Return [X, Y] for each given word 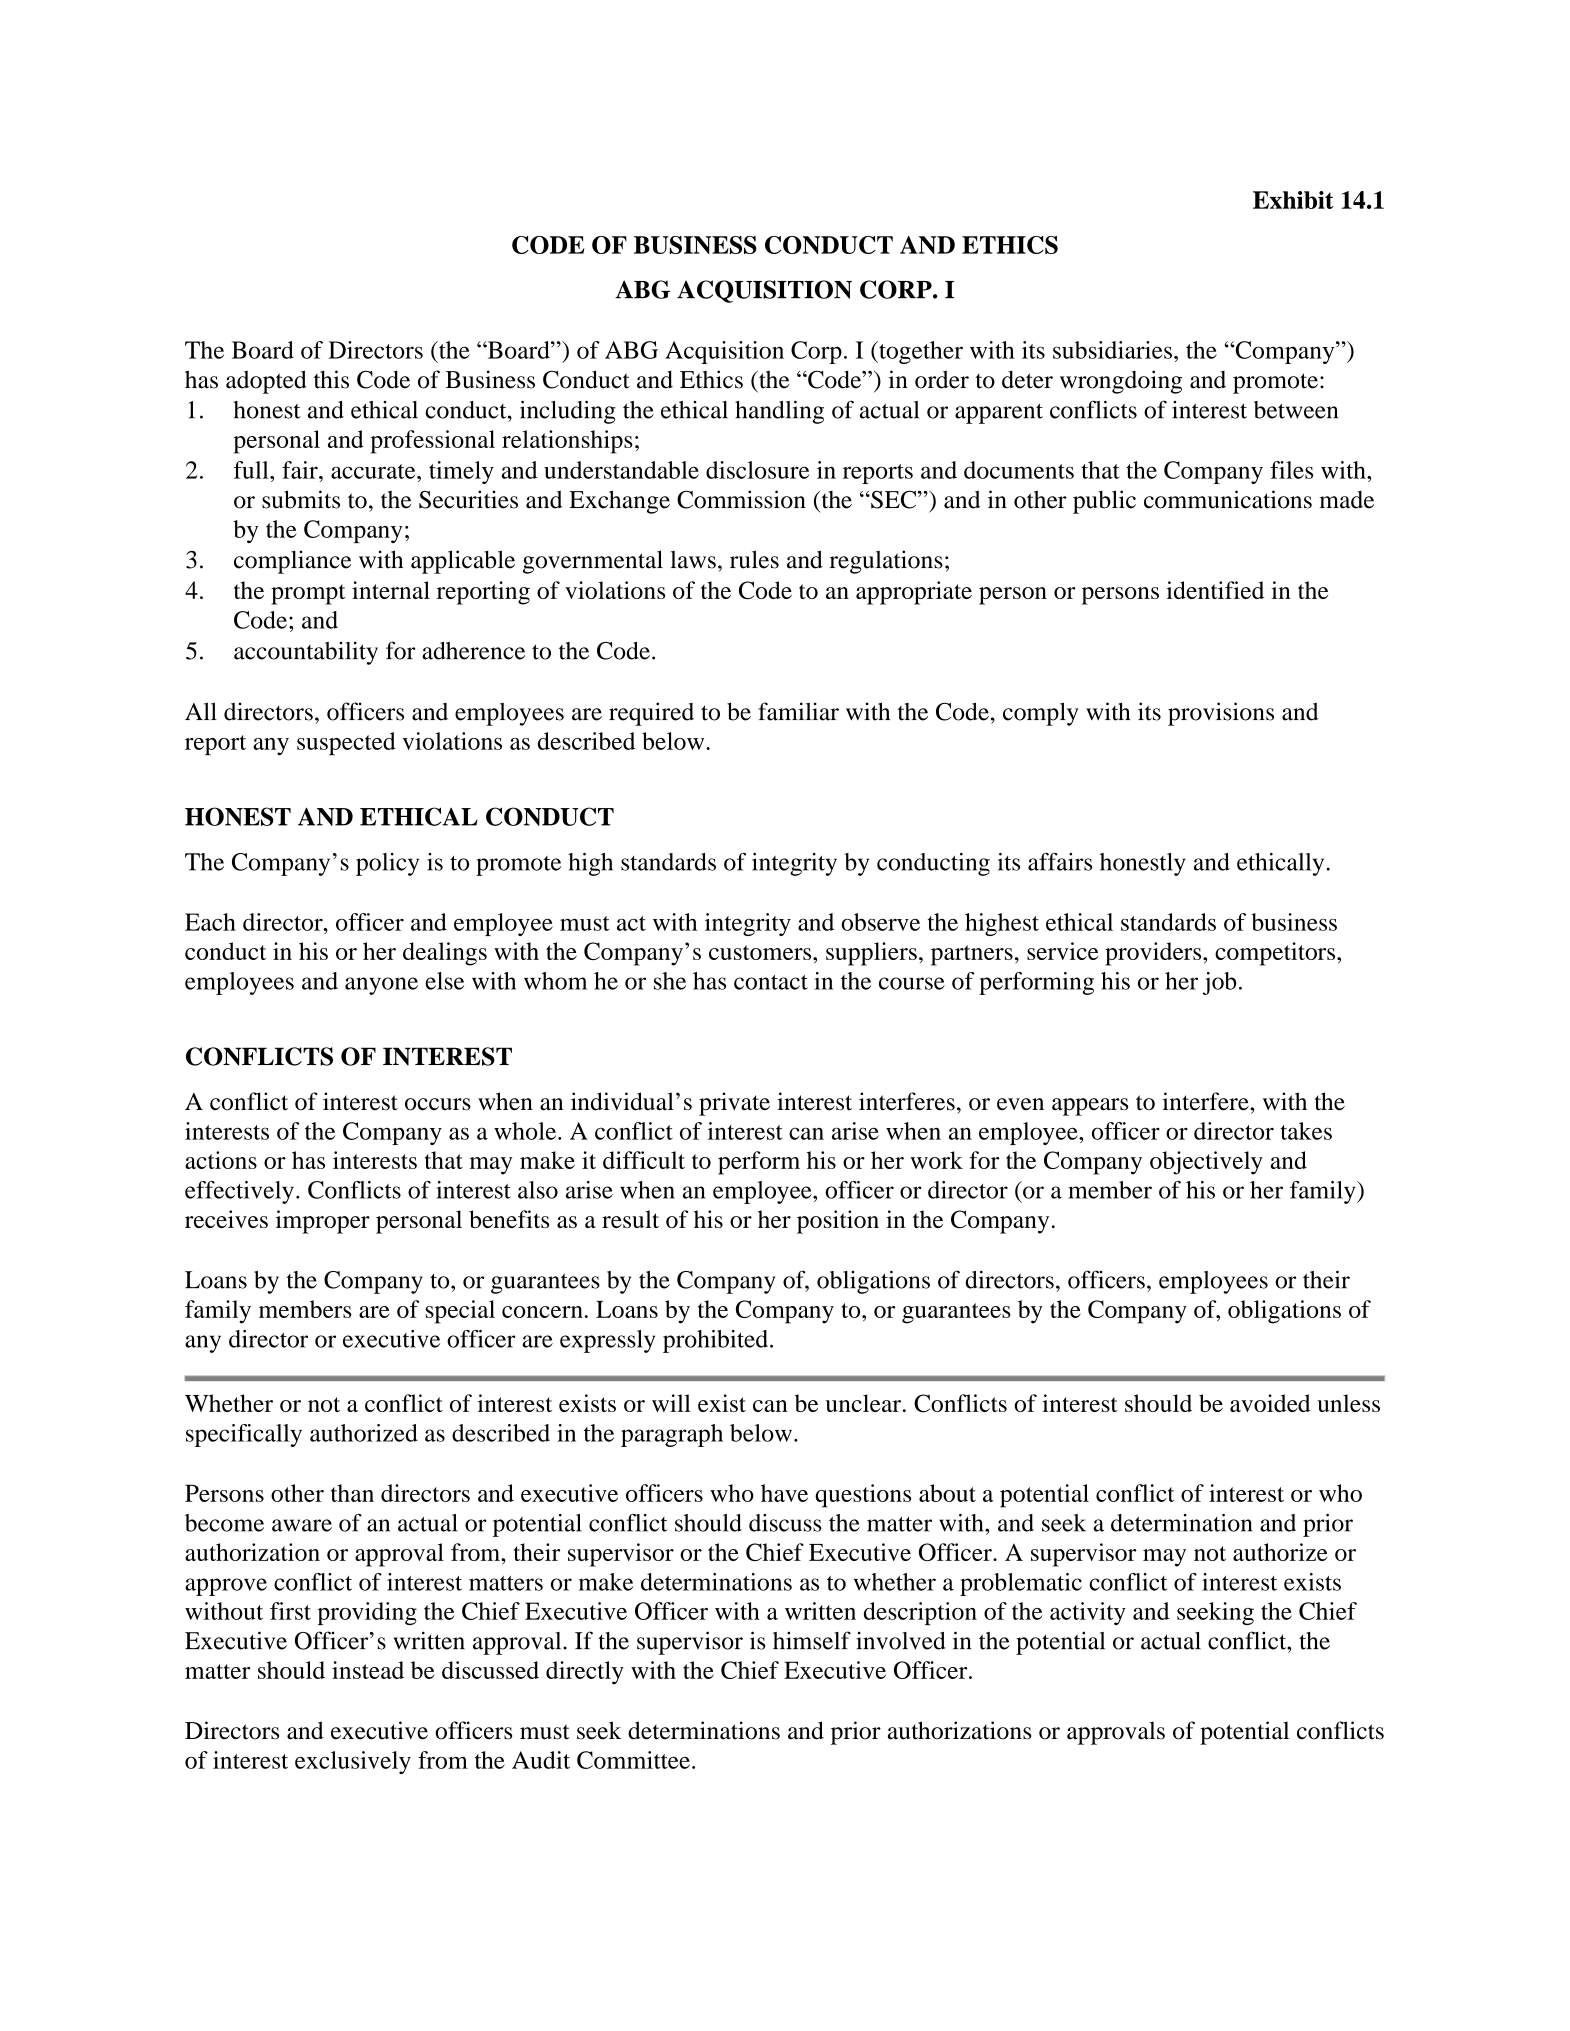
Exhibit [1293, 200]
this [331, 379]
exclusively [353, 1762]
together [920, 352]
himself [812, 1640]
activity [1088, 1613]
